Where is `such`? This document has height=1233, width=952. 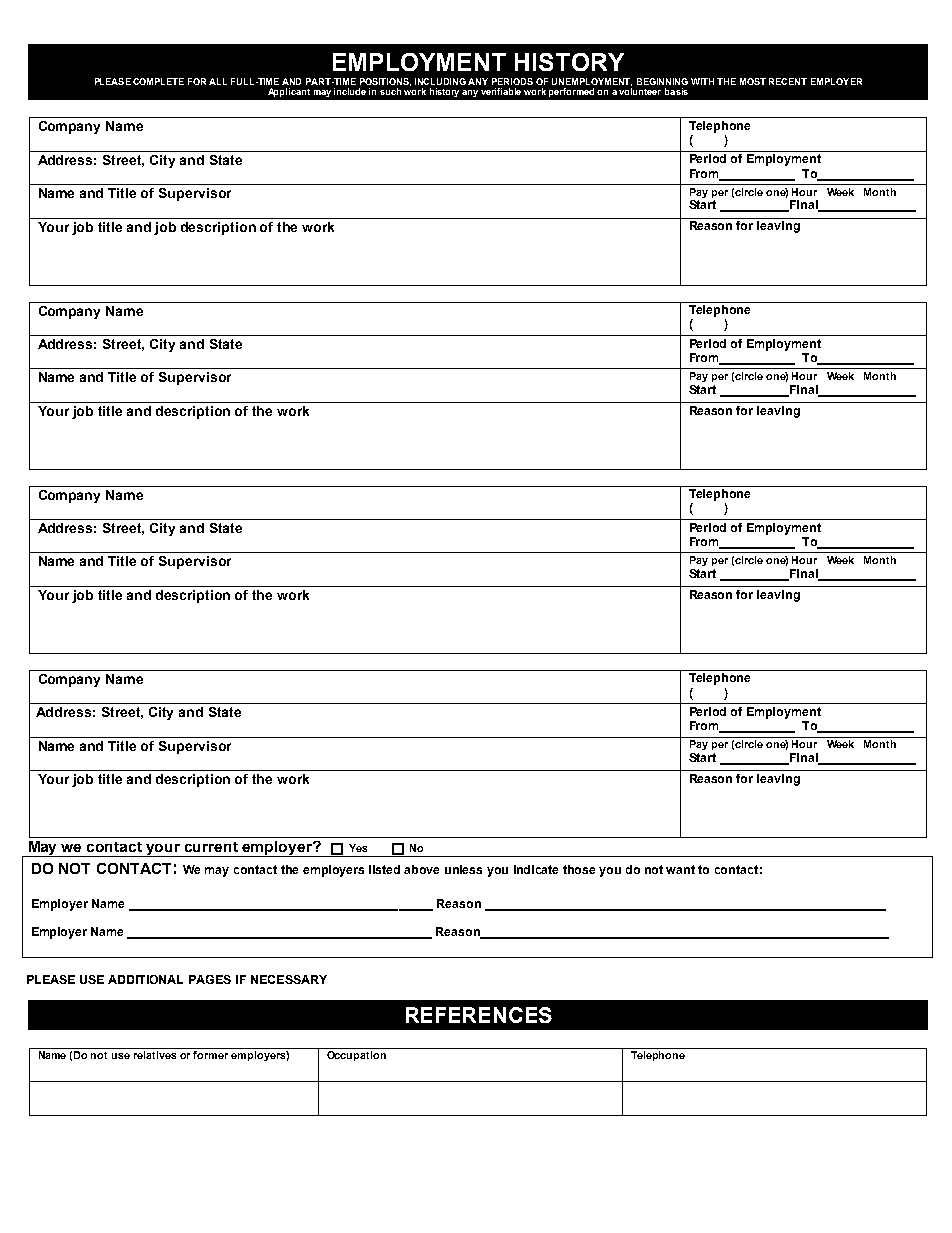
such is located at coordinates (390, 91).
